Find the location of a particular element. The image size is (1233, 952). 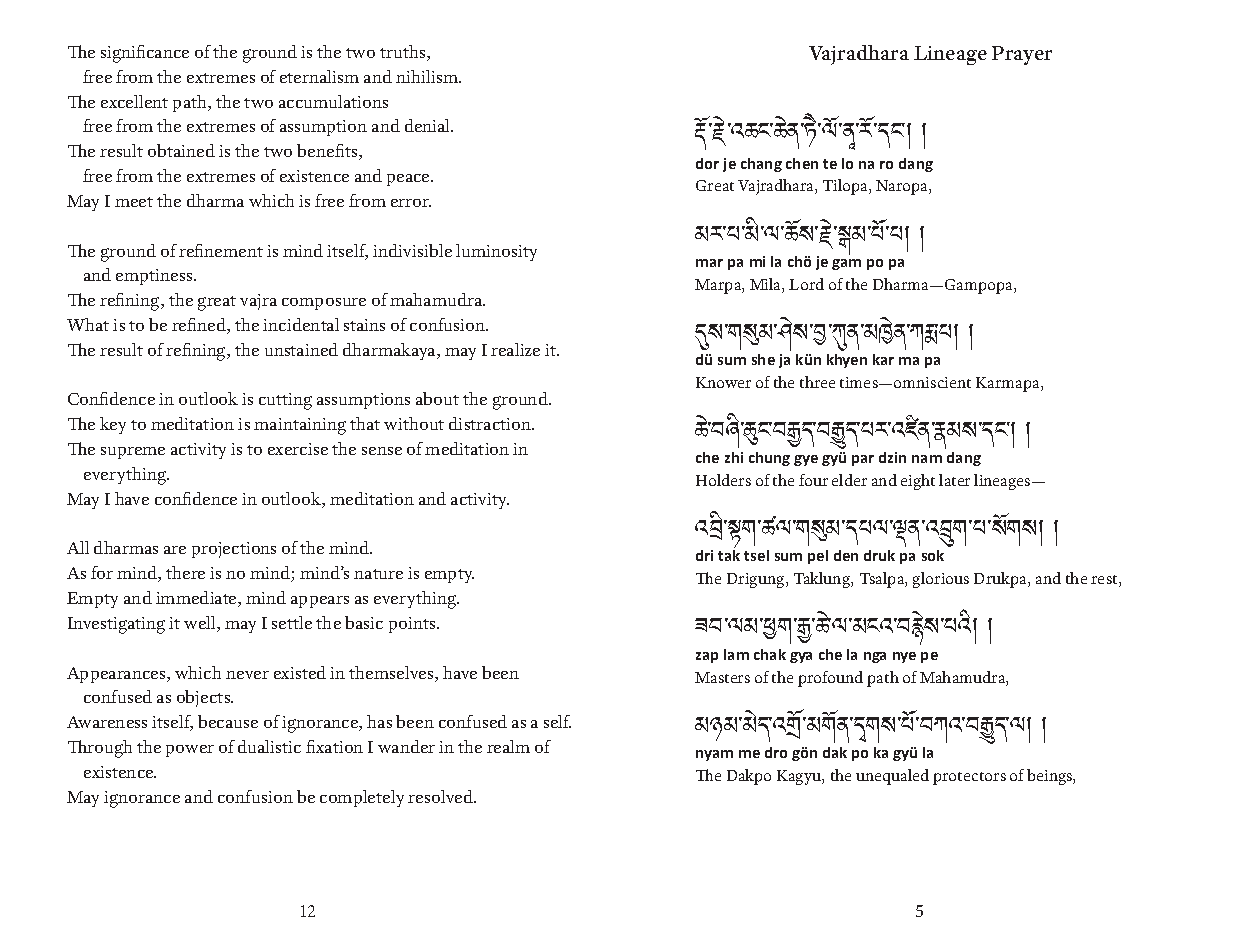

Prayer is located at coordinates (1022, 55).
